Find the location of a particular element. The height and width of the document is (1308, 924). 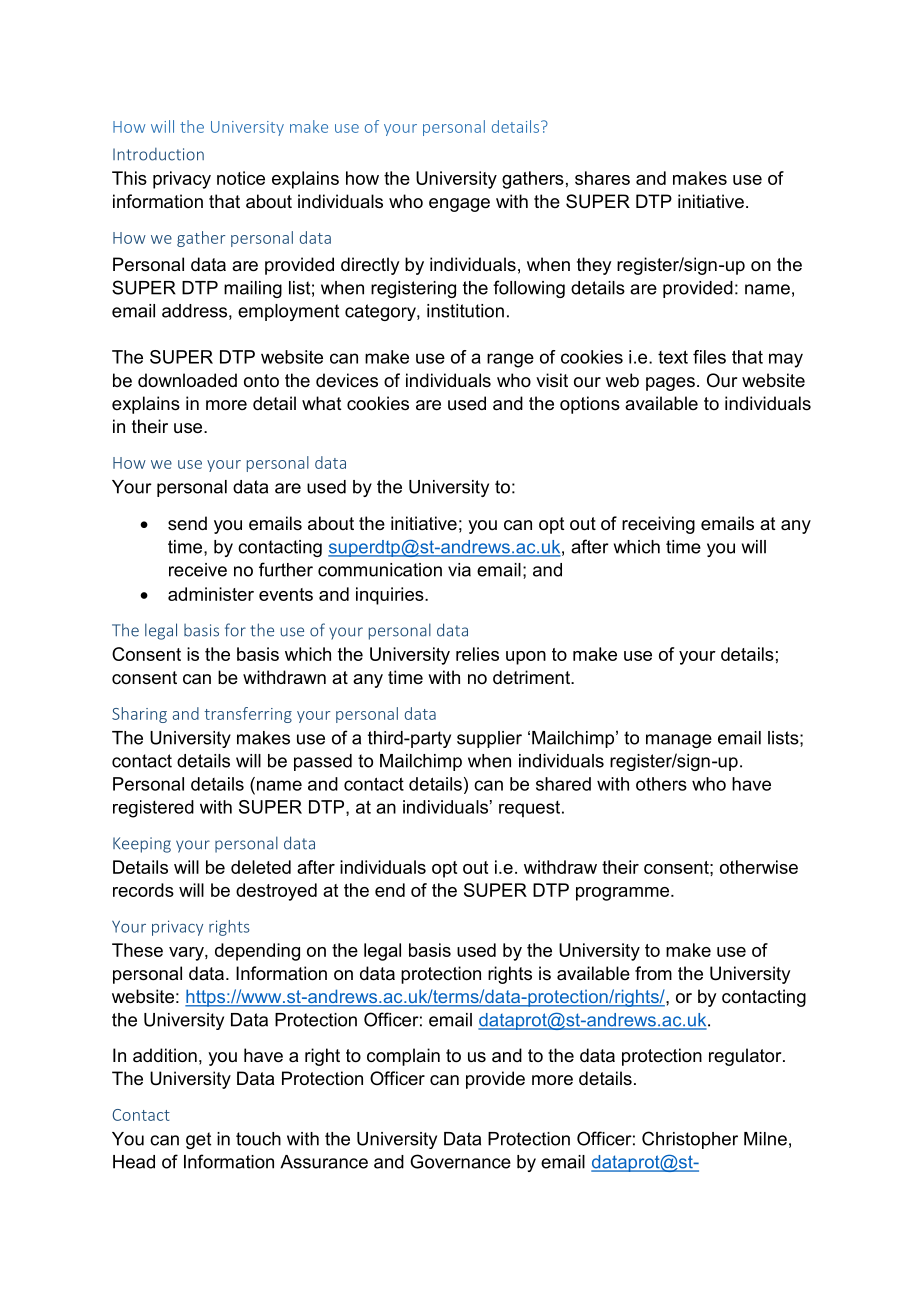

Christopher is located at coordinates (690, 1140).
